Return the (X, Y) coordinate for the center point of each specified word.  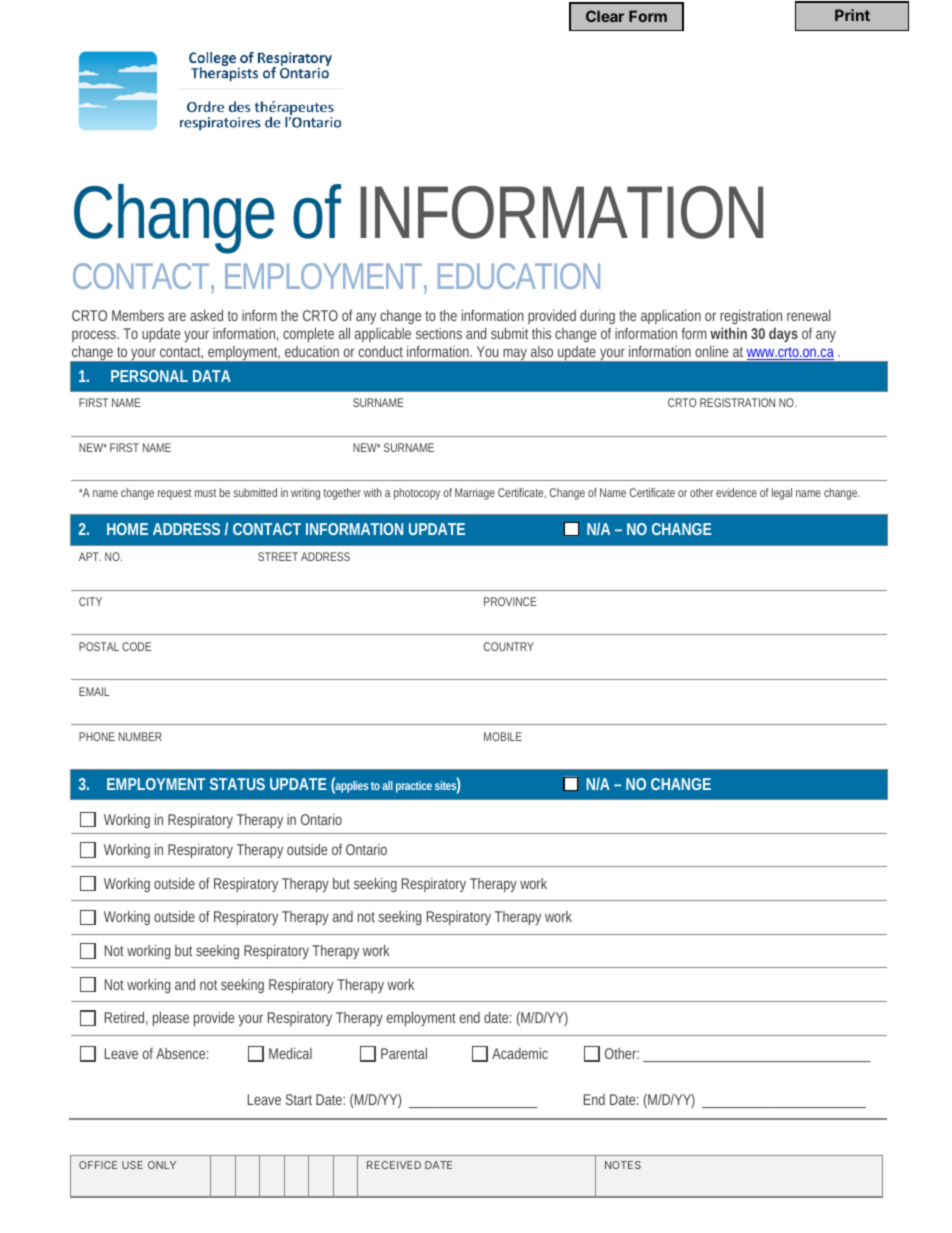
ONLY (162, 1165)
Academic (520, 1053)
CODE (136, 646)
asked (206, 315)
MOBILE (503, 736)
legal (782, 494)
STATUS (237, 784)
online (711, 351)
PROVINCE (510, 601)
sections (439, 333)
